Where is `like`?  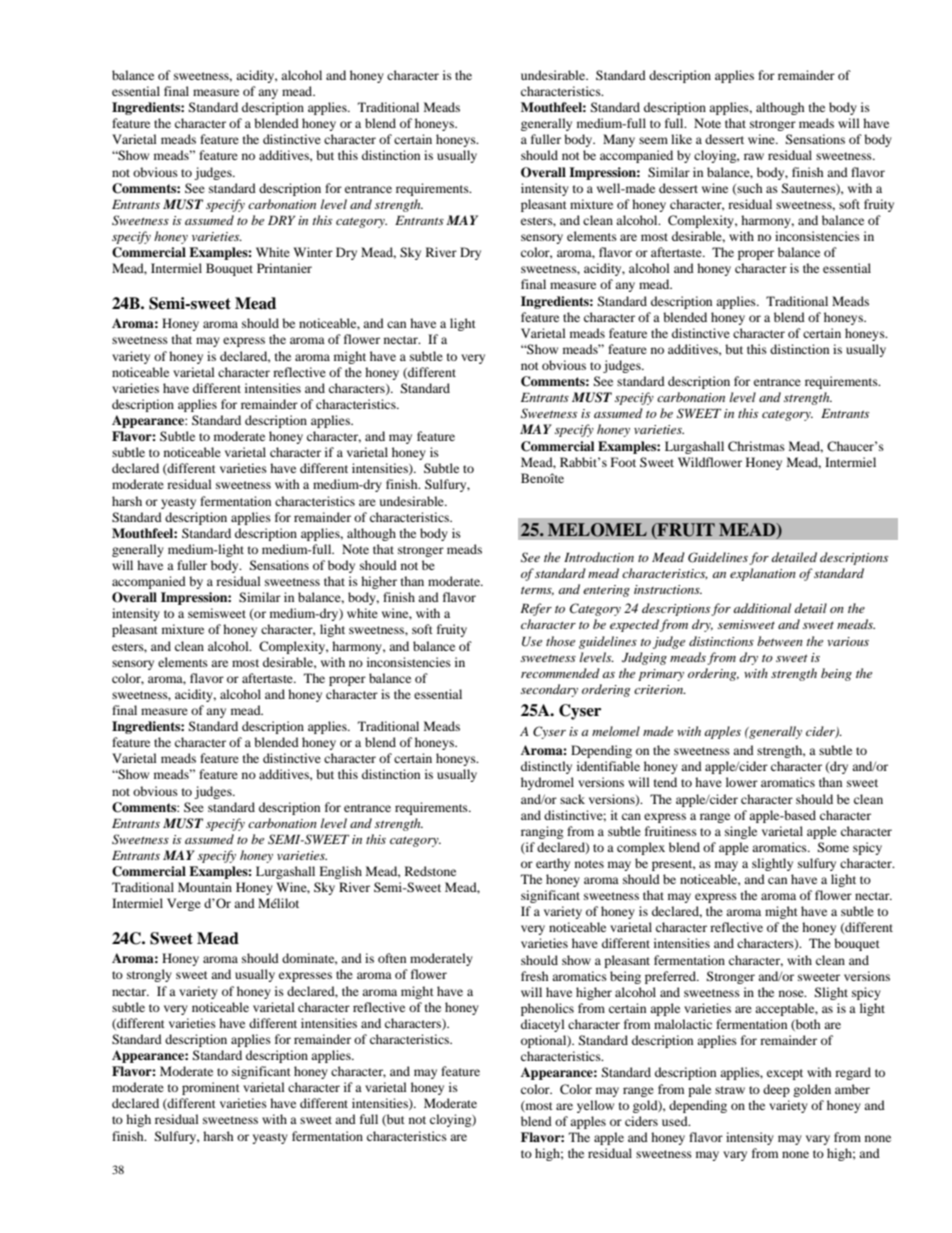
like is located at coordinates (681, 139).
